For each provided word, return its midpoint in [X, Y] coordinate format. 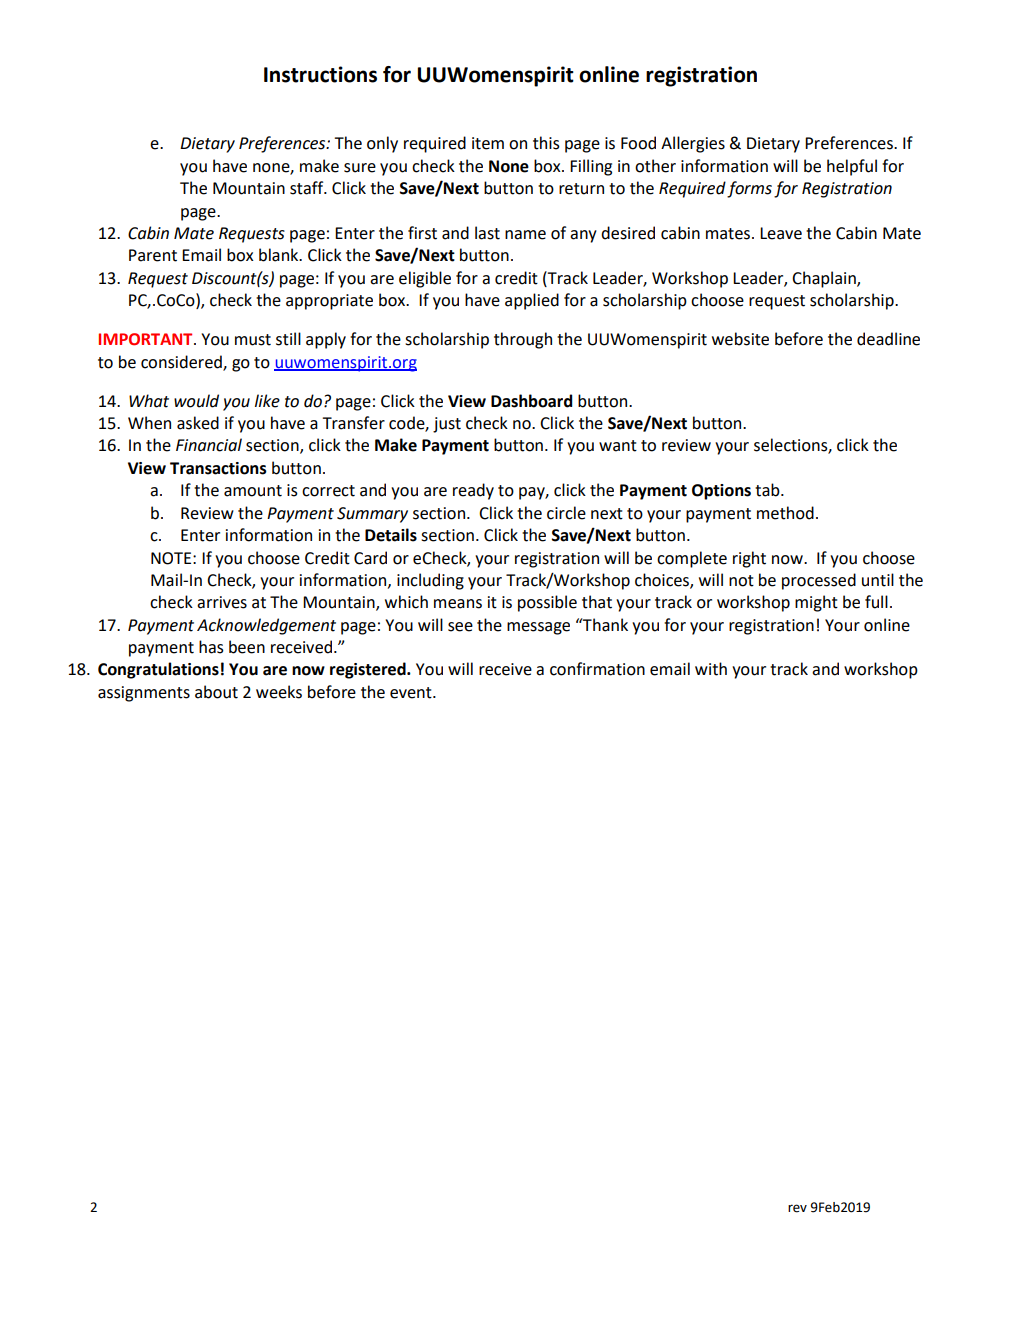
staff [308, 188]
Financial [209, 445]
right [749, 559]
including [430, 581]
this [546, 143]
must [253, 340]
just [447, 425]
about [216, 692]
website [740, 339]
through [523, 340]
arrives [222, 602]
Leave [781, 233]
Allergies [693, 144]
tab [768, 490]
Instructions [320, 74]
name [525, 235]
